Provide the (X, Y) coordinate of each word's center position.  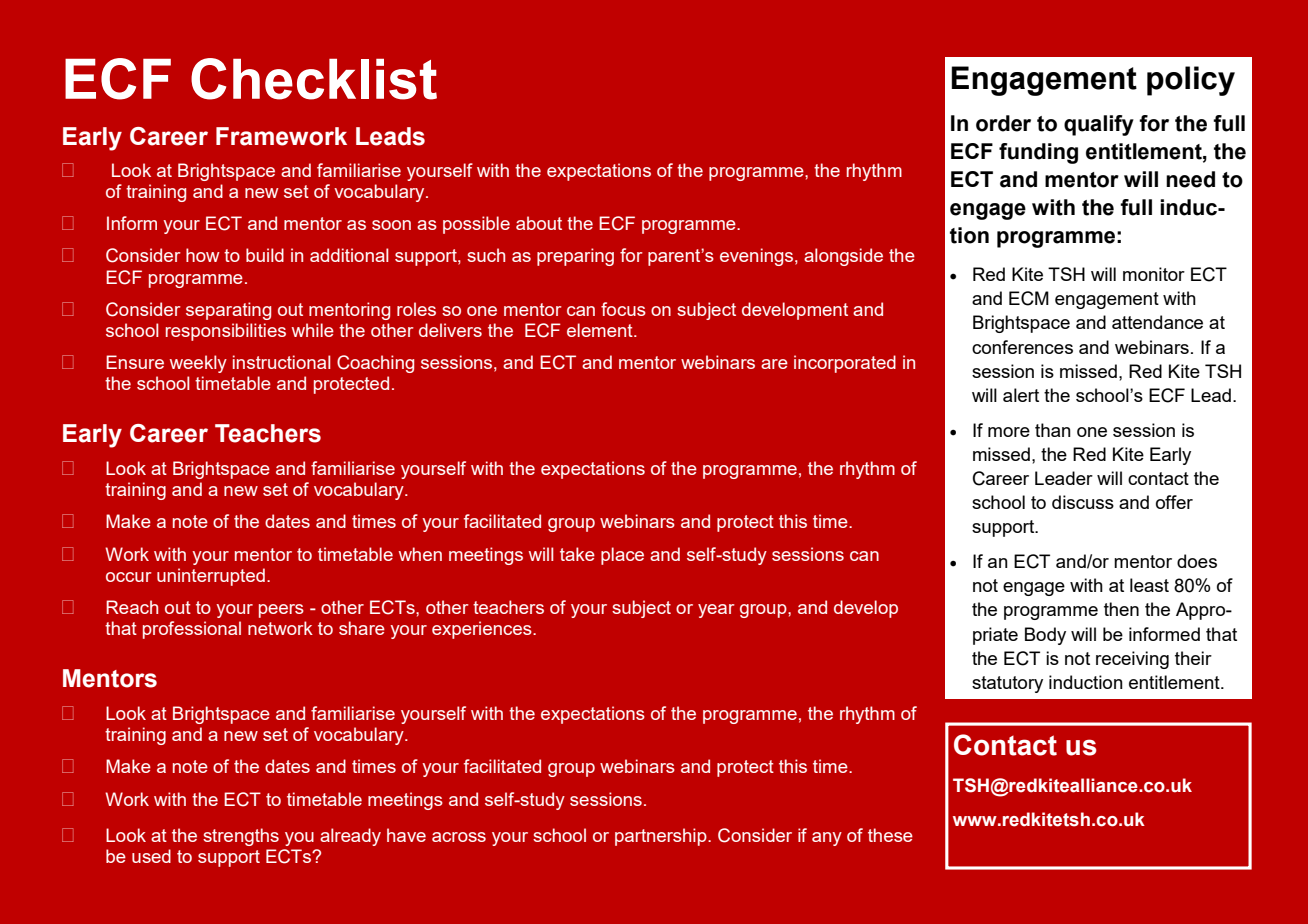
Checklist (314, 79)
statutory (1007, 684)
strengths (241, 837)
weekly (198, 364)
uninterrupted (211, 577)
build (265, 255)
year (716, 611)
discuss (1083, 502)
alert (1021, 395)
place (622, 556)
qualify (1099, 125)
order (1003, 123)
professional (192, 630)
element (601, 330)
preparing (575, 257)
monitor (1154, 274)
